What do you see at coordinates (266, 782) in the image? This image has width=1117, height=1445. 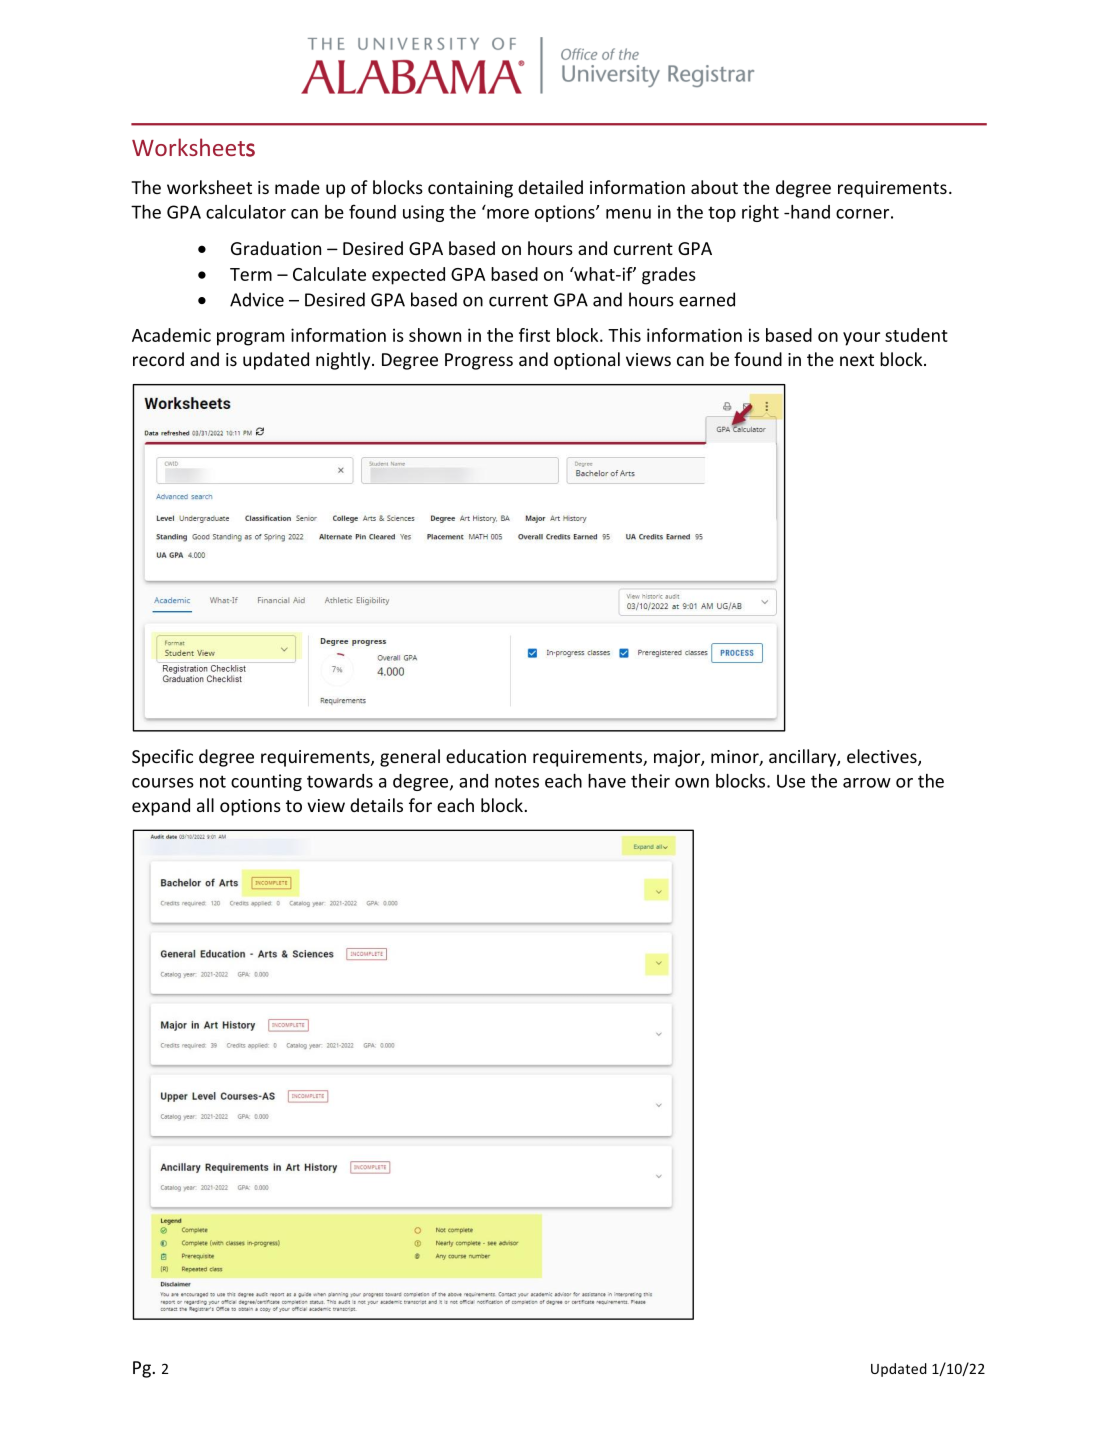 I see `counting` at bounding box center [266, 782].
